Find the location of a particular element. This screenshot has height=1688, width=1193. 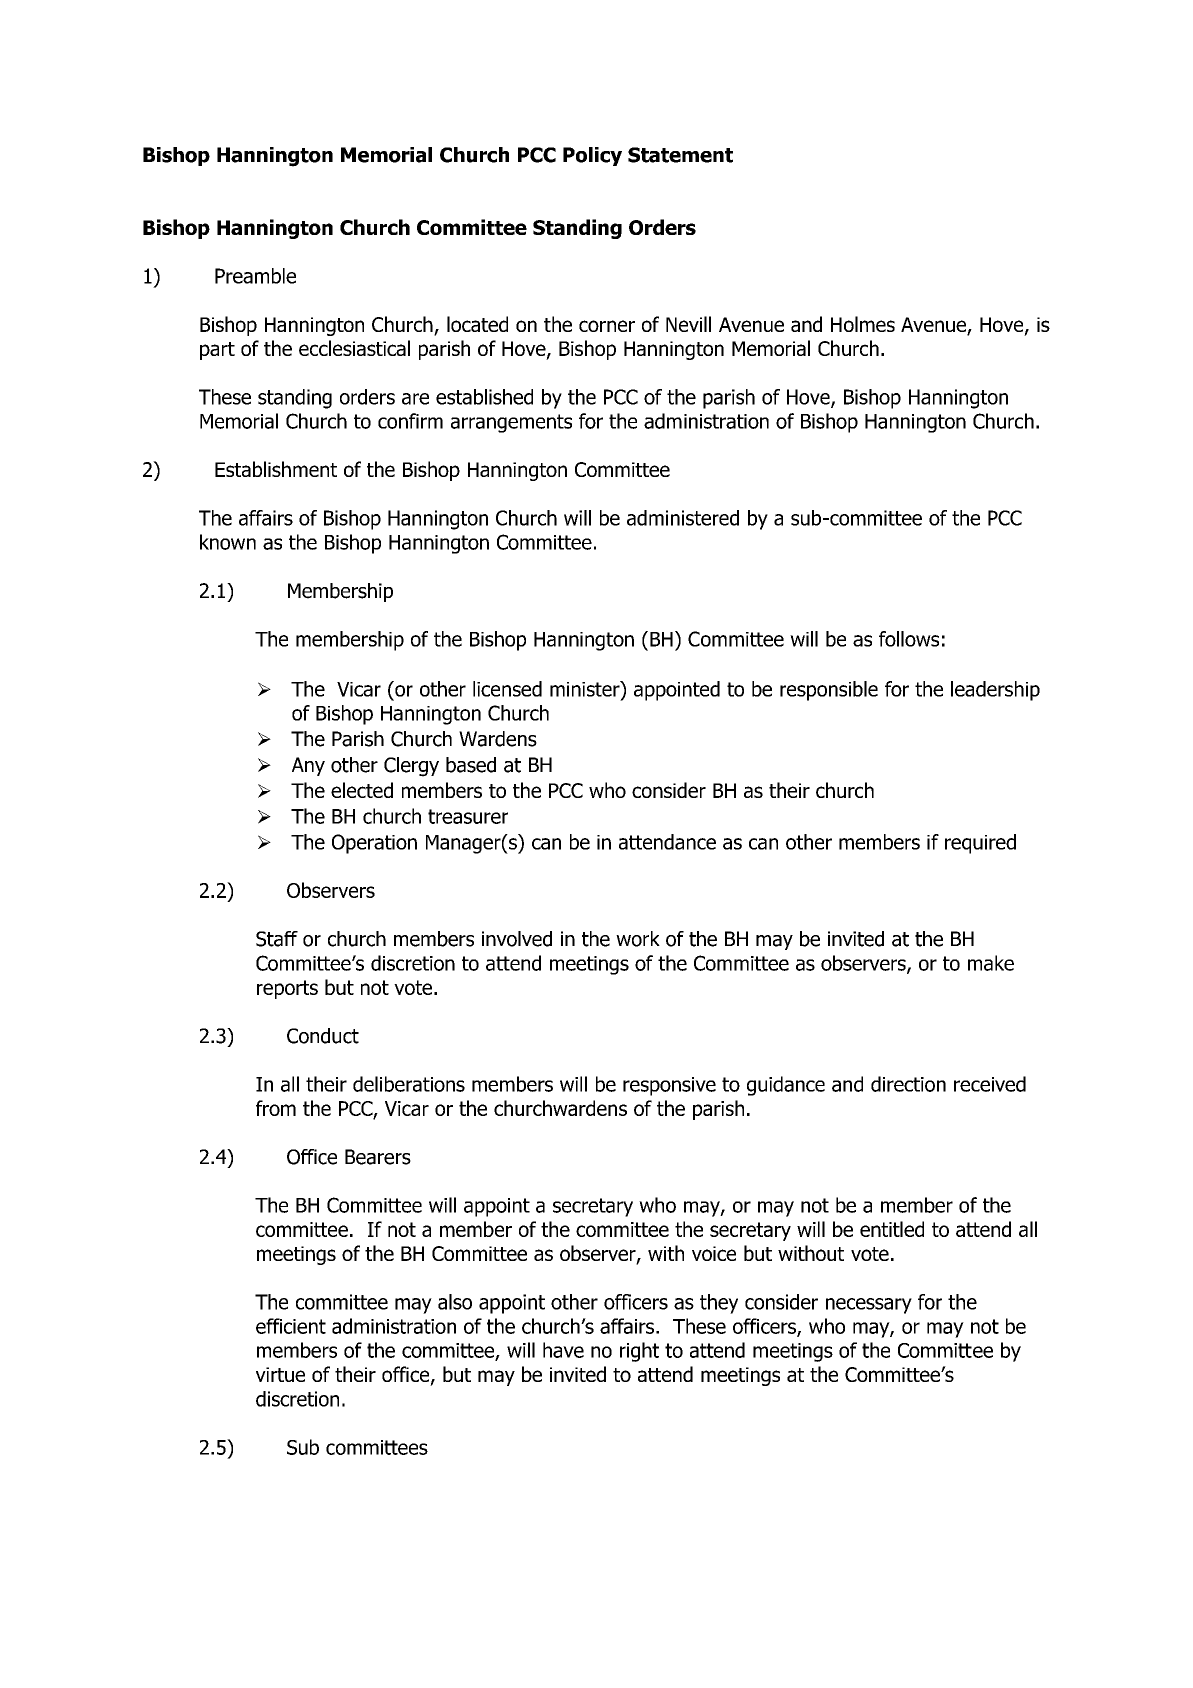

Holmes is located at coordinates (863, 324).
